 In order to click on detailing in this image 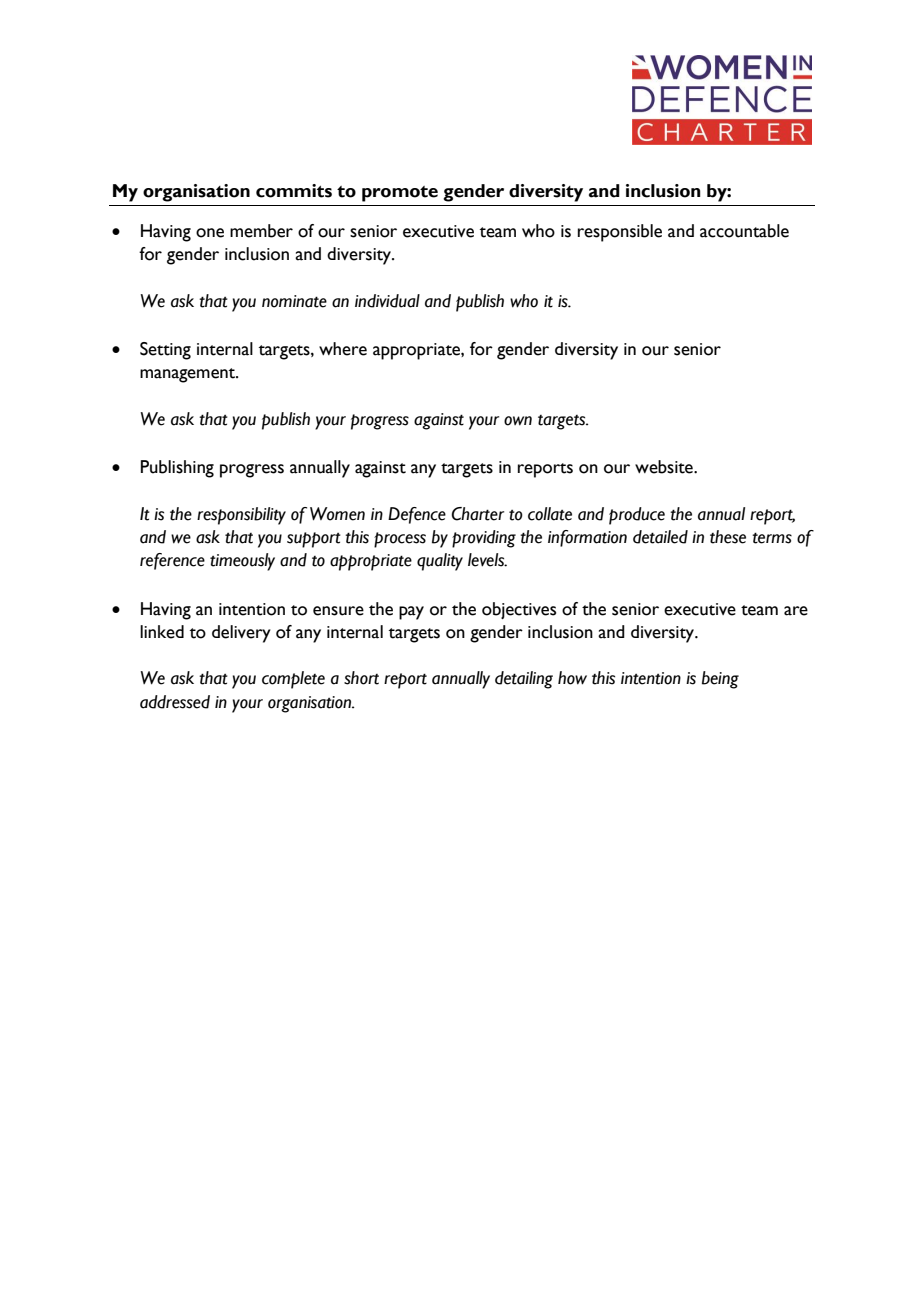, I will do `click(524, 680)`.
